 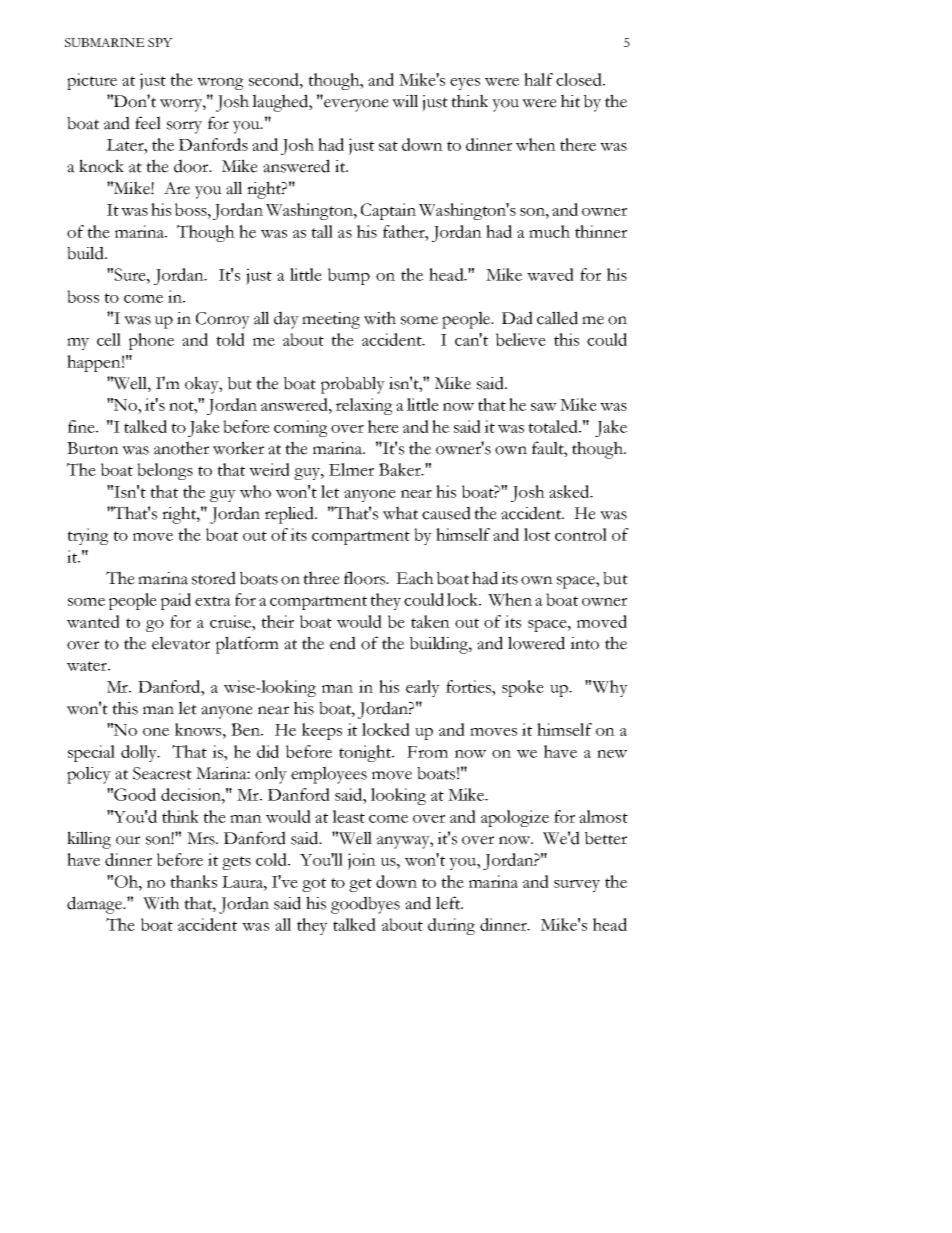 I want to click on damage, so click(x=95, y=905).
